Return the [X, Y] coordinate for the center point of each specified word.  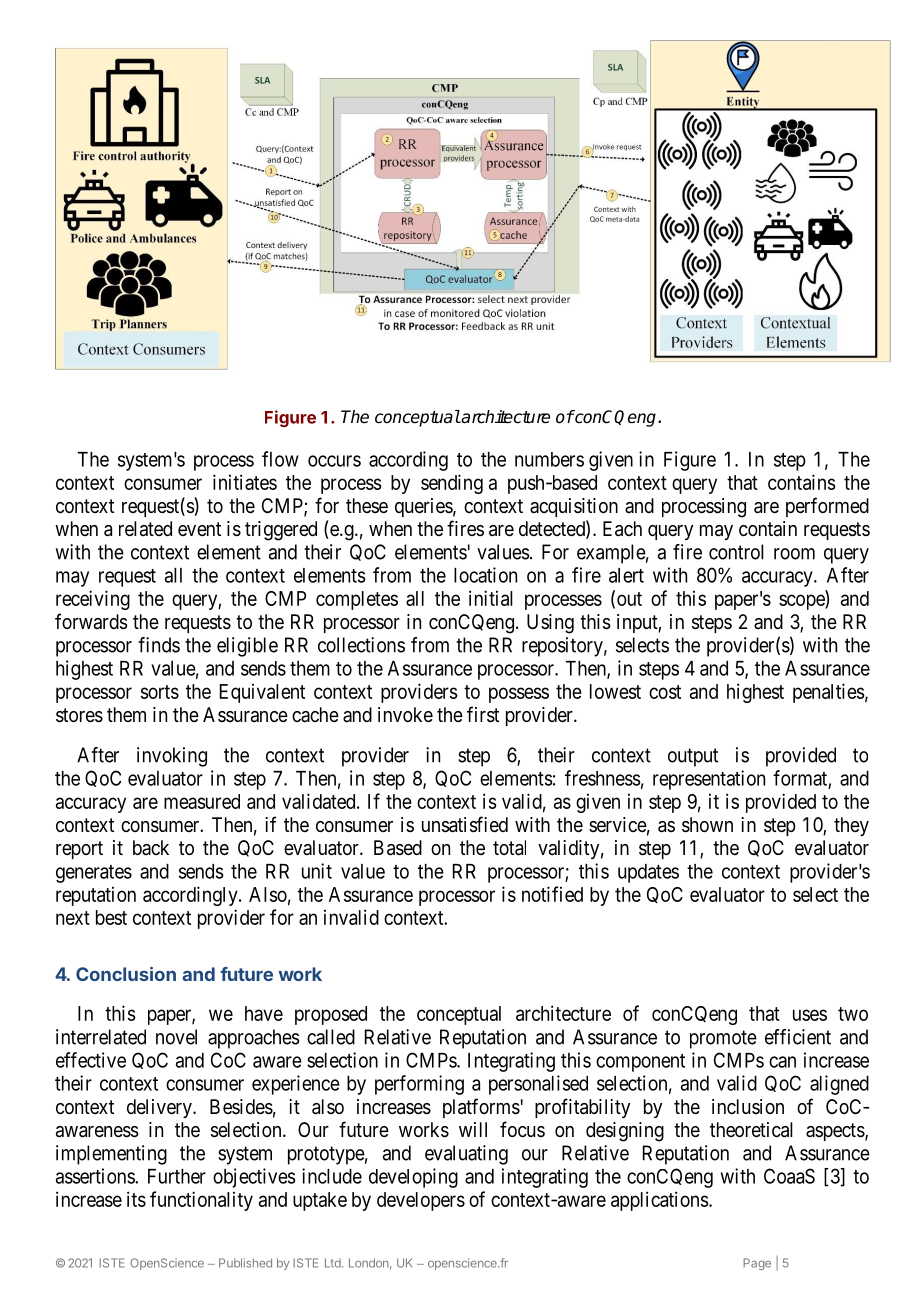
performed [827, 507]
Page [757, 1264]
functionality [201, 1201]
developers [421, 1201]
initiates [245, 482]
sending [452, 484]
